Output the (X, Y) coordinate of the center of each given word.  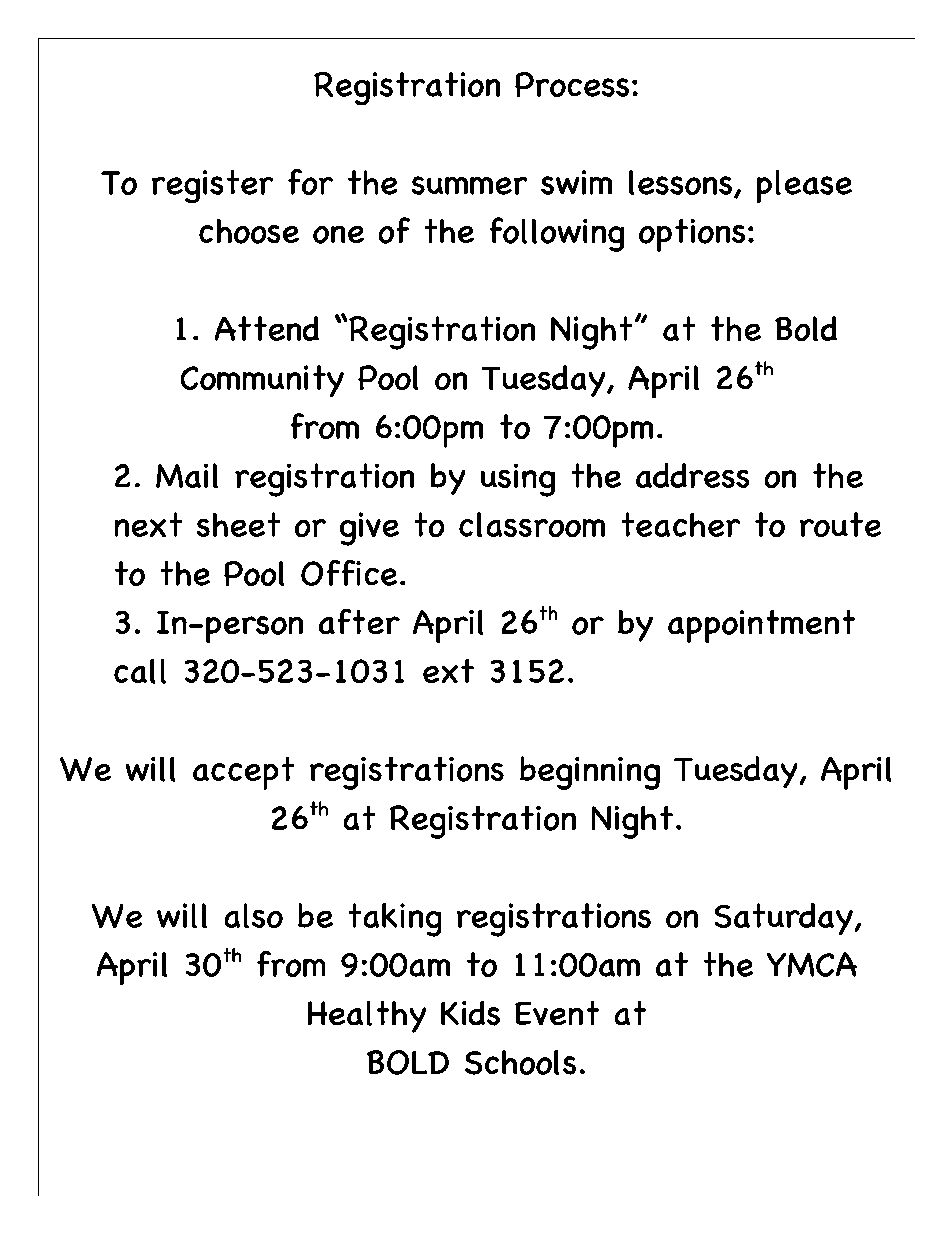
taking (395, 920)
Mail (187, 475)
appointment (761, 626)
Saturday (784, 919)
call (140, 671)
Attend (267, 328)
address (692, 475)
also (254, 915)
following (557, 234)
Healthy (367, 1017)
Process (572, 84)
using (518, 480)
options (692, 235)
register (212, 186)
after (359, 621)
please (804, 186)
